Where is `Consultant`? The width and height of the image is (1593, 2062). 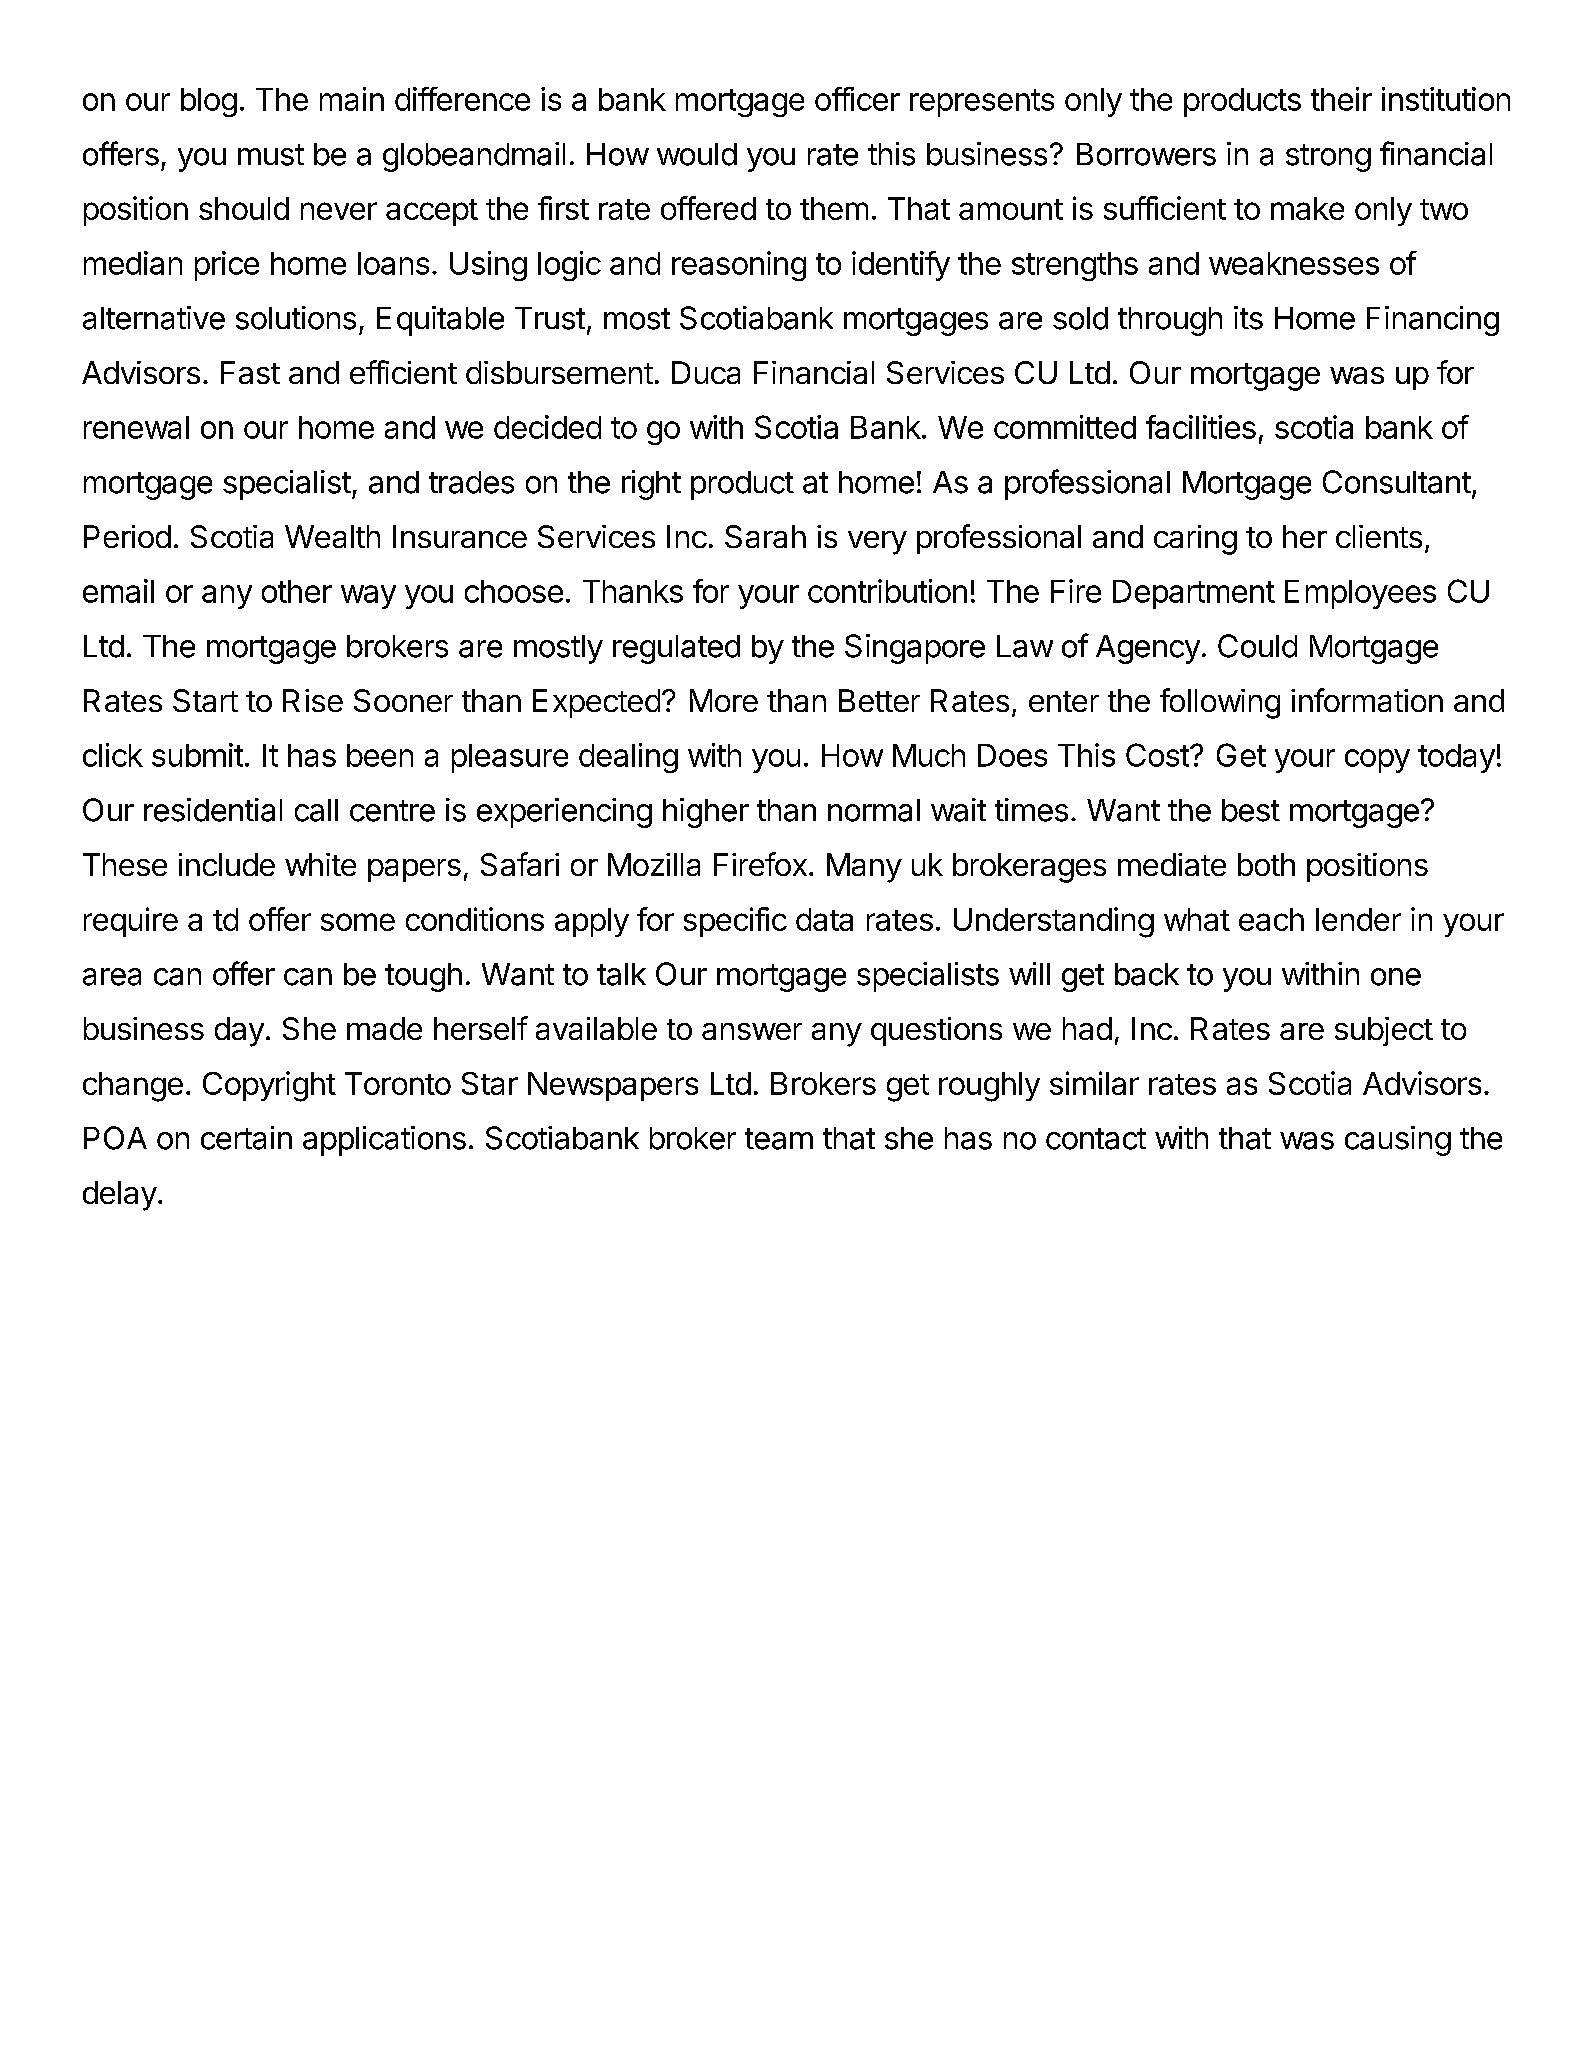 Consultant is located at coordinates (1397, 482).
